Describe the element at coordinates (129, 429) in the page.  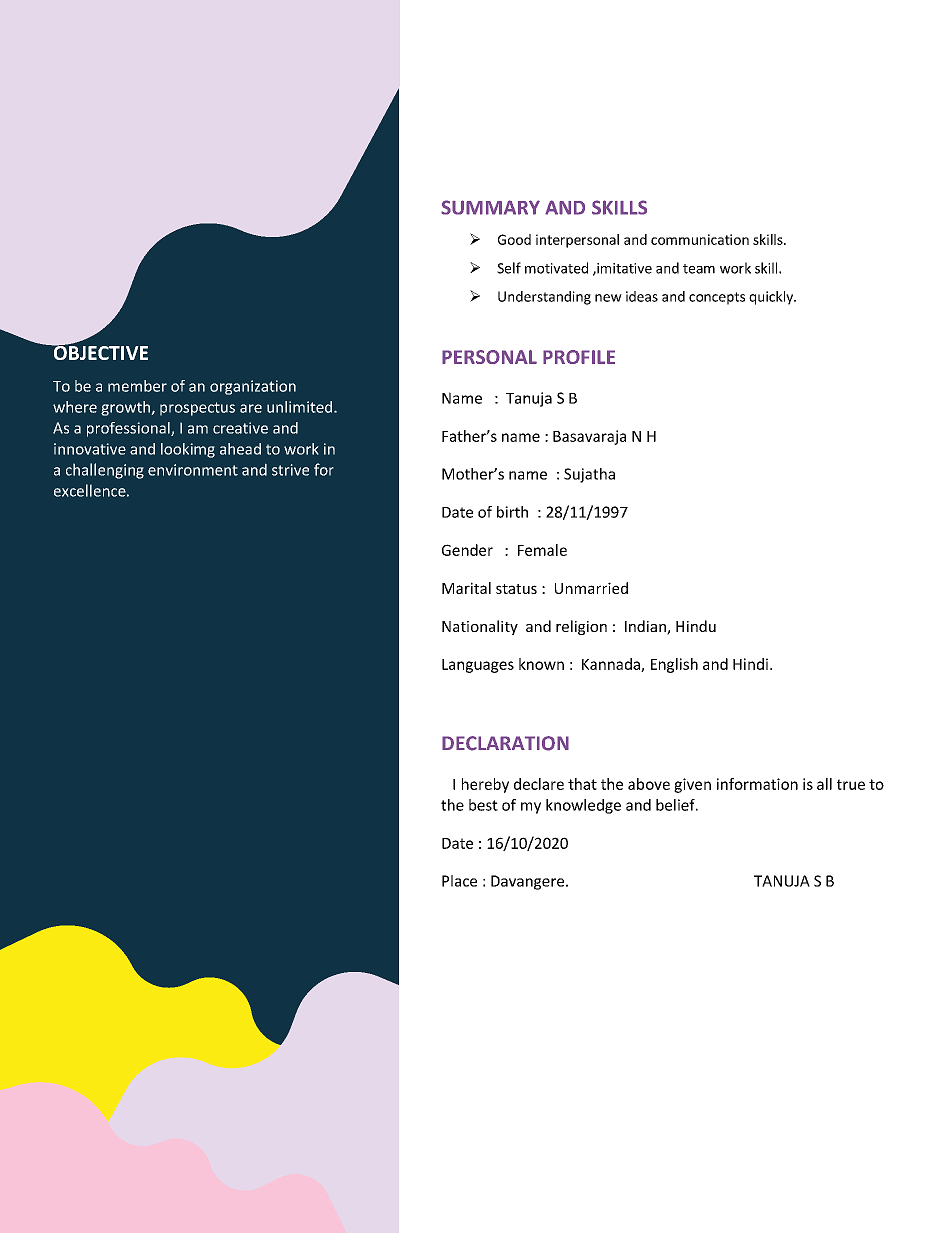
I see `professional` at that location.
